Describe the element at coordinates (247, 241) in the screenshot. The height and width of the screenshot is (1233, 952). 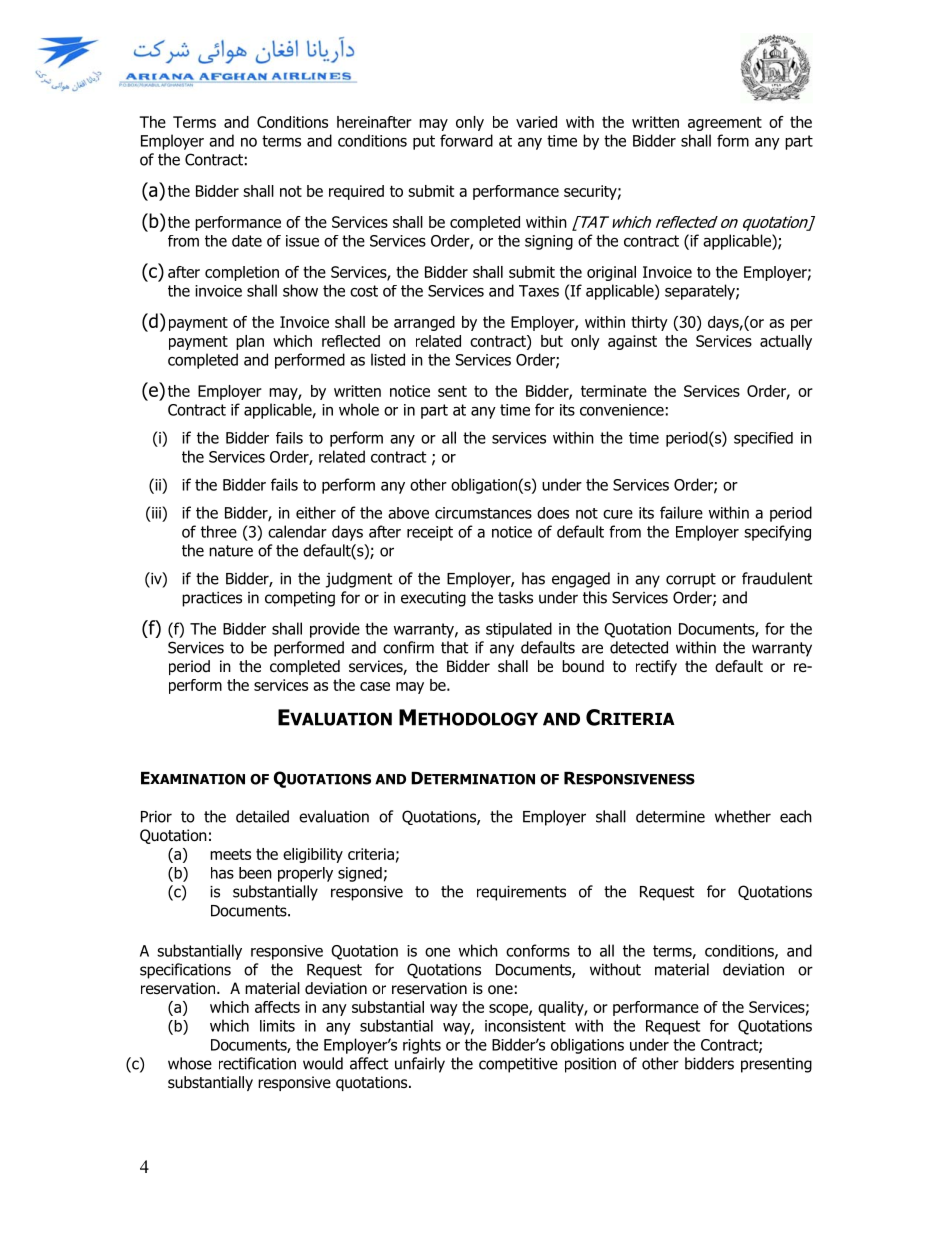
I see `date` at that location.
